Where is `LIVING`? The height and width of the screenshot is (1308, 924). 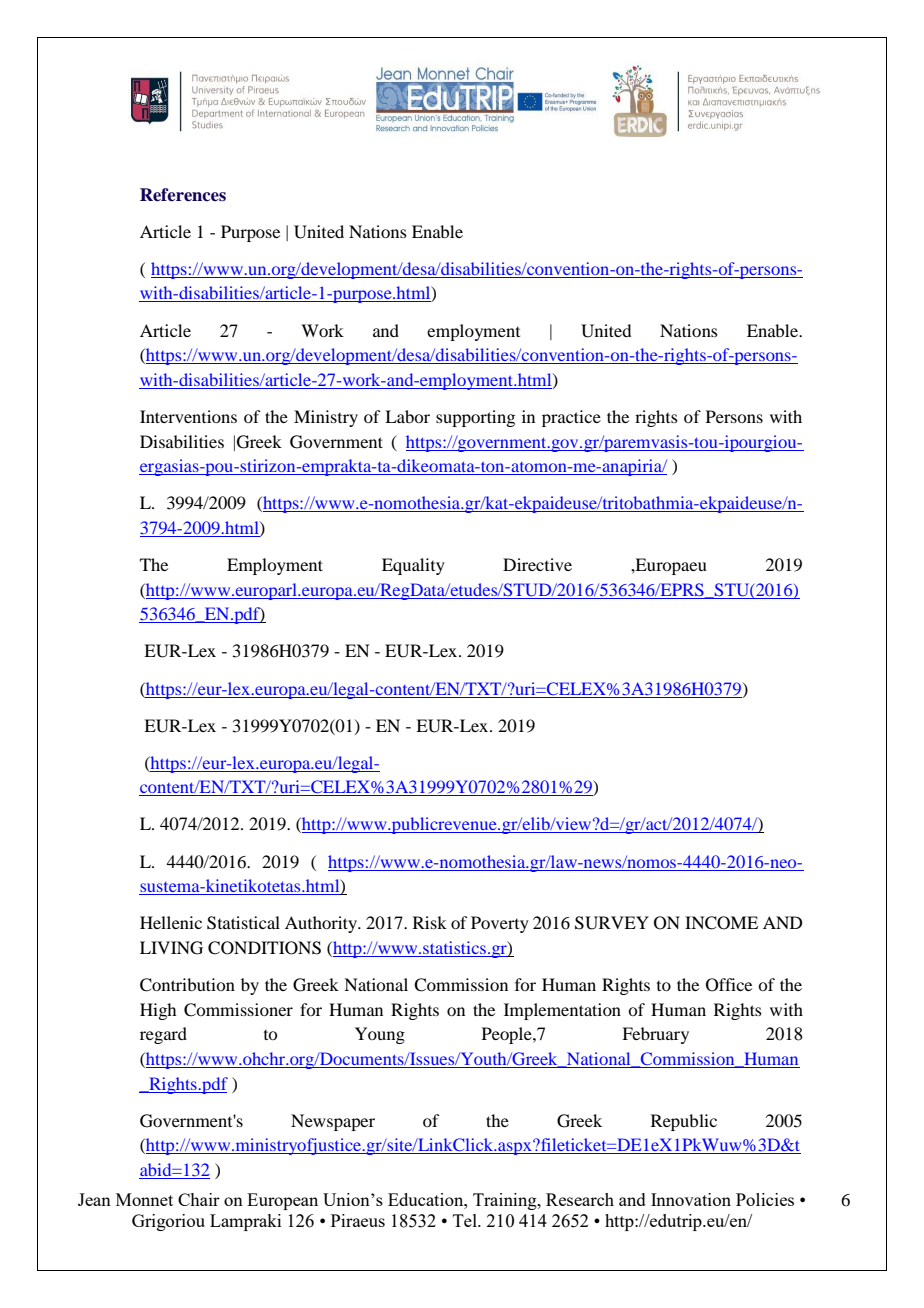
LIVING is located at coordinates (171, 948).
